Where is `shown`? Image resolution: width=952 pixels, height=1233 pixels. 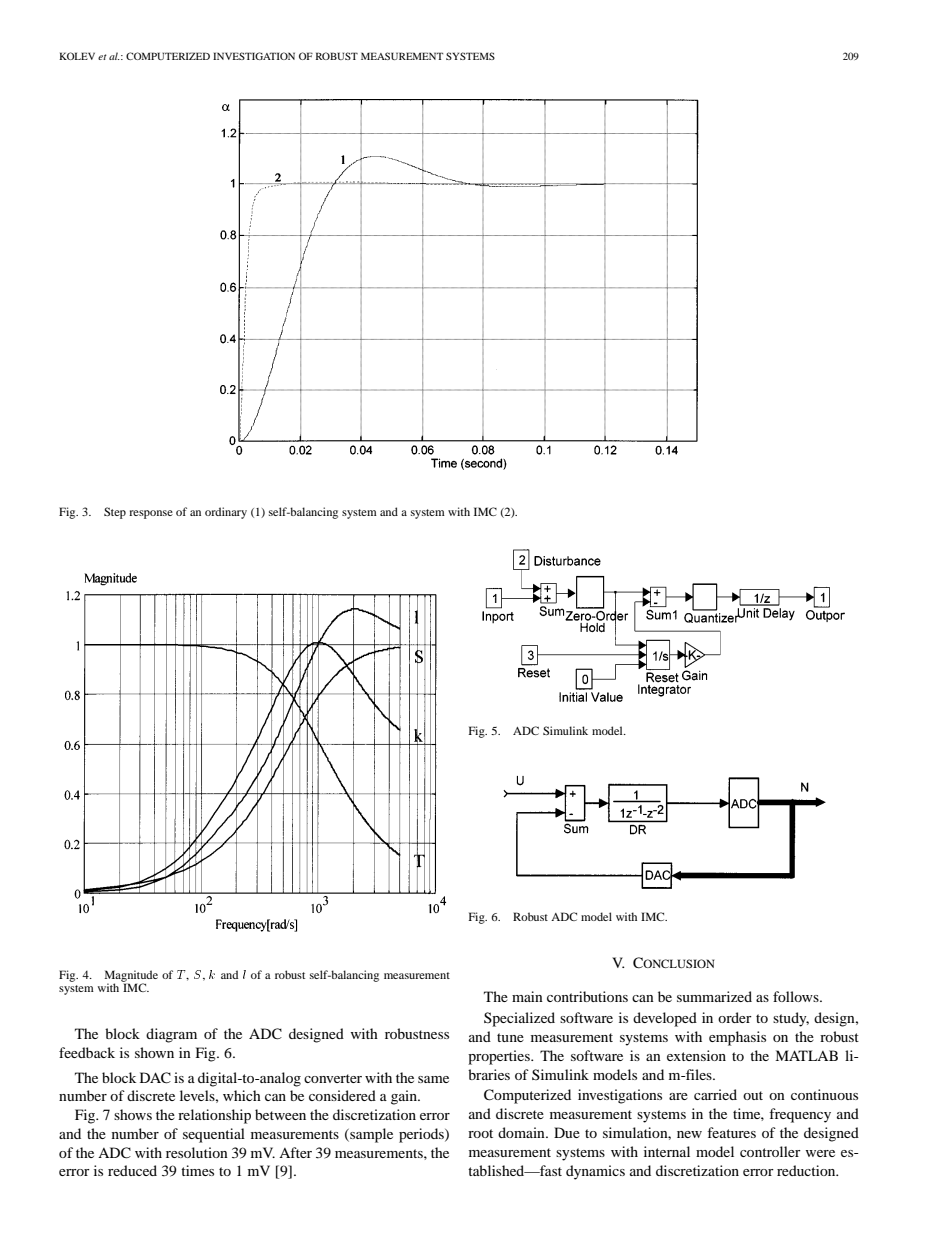
shown is located at coordinates (154, 1052).
